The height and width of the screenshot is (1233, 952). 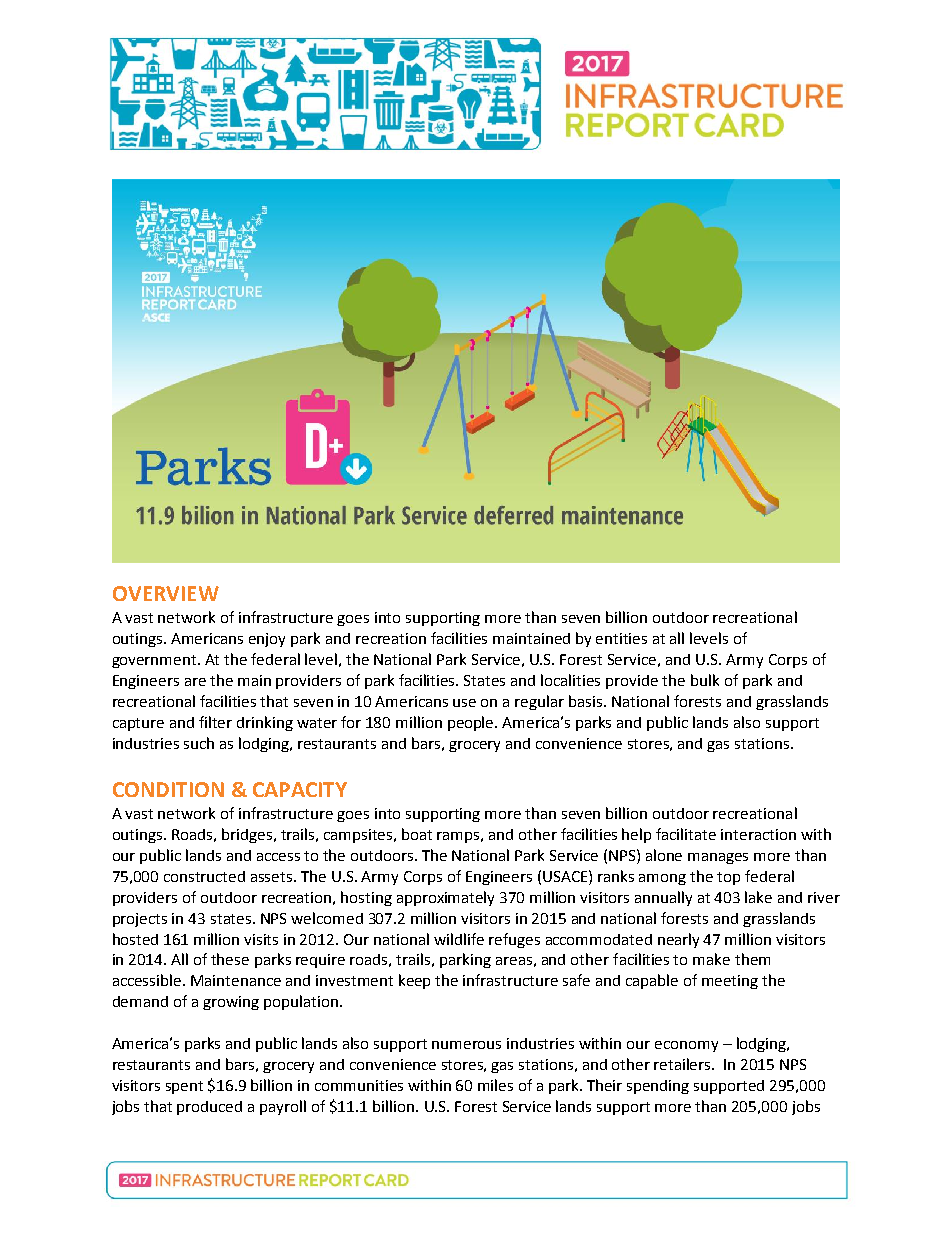 What do you see at coordinates (166, 593) in the screenshot?
I see `OVERVIEW` at bounding box center [166, 593].
